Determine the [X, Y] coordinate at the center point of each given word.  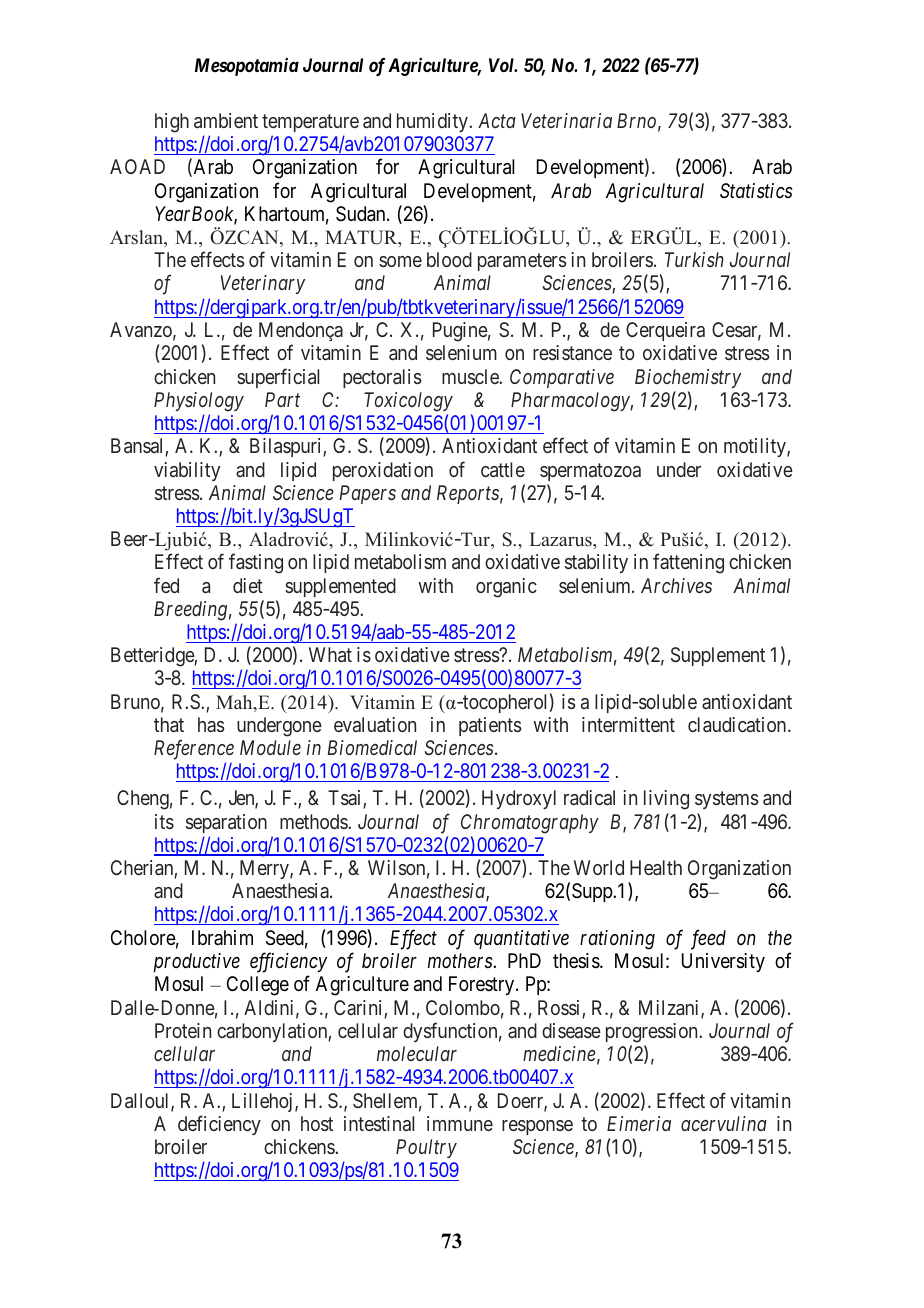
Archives [676, 585]
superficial [278, 378]
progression [653, 1033]
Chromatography [530, 824]
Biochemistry [688, 378]
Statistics [756, 190]
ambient [226, 120]
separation [226, 823]
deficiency [219, 1125]
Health [656, 867]
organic [506, 588]
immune [460, 1123]
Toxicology [408, 402]
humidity [433, 122]
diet [248, 585]
